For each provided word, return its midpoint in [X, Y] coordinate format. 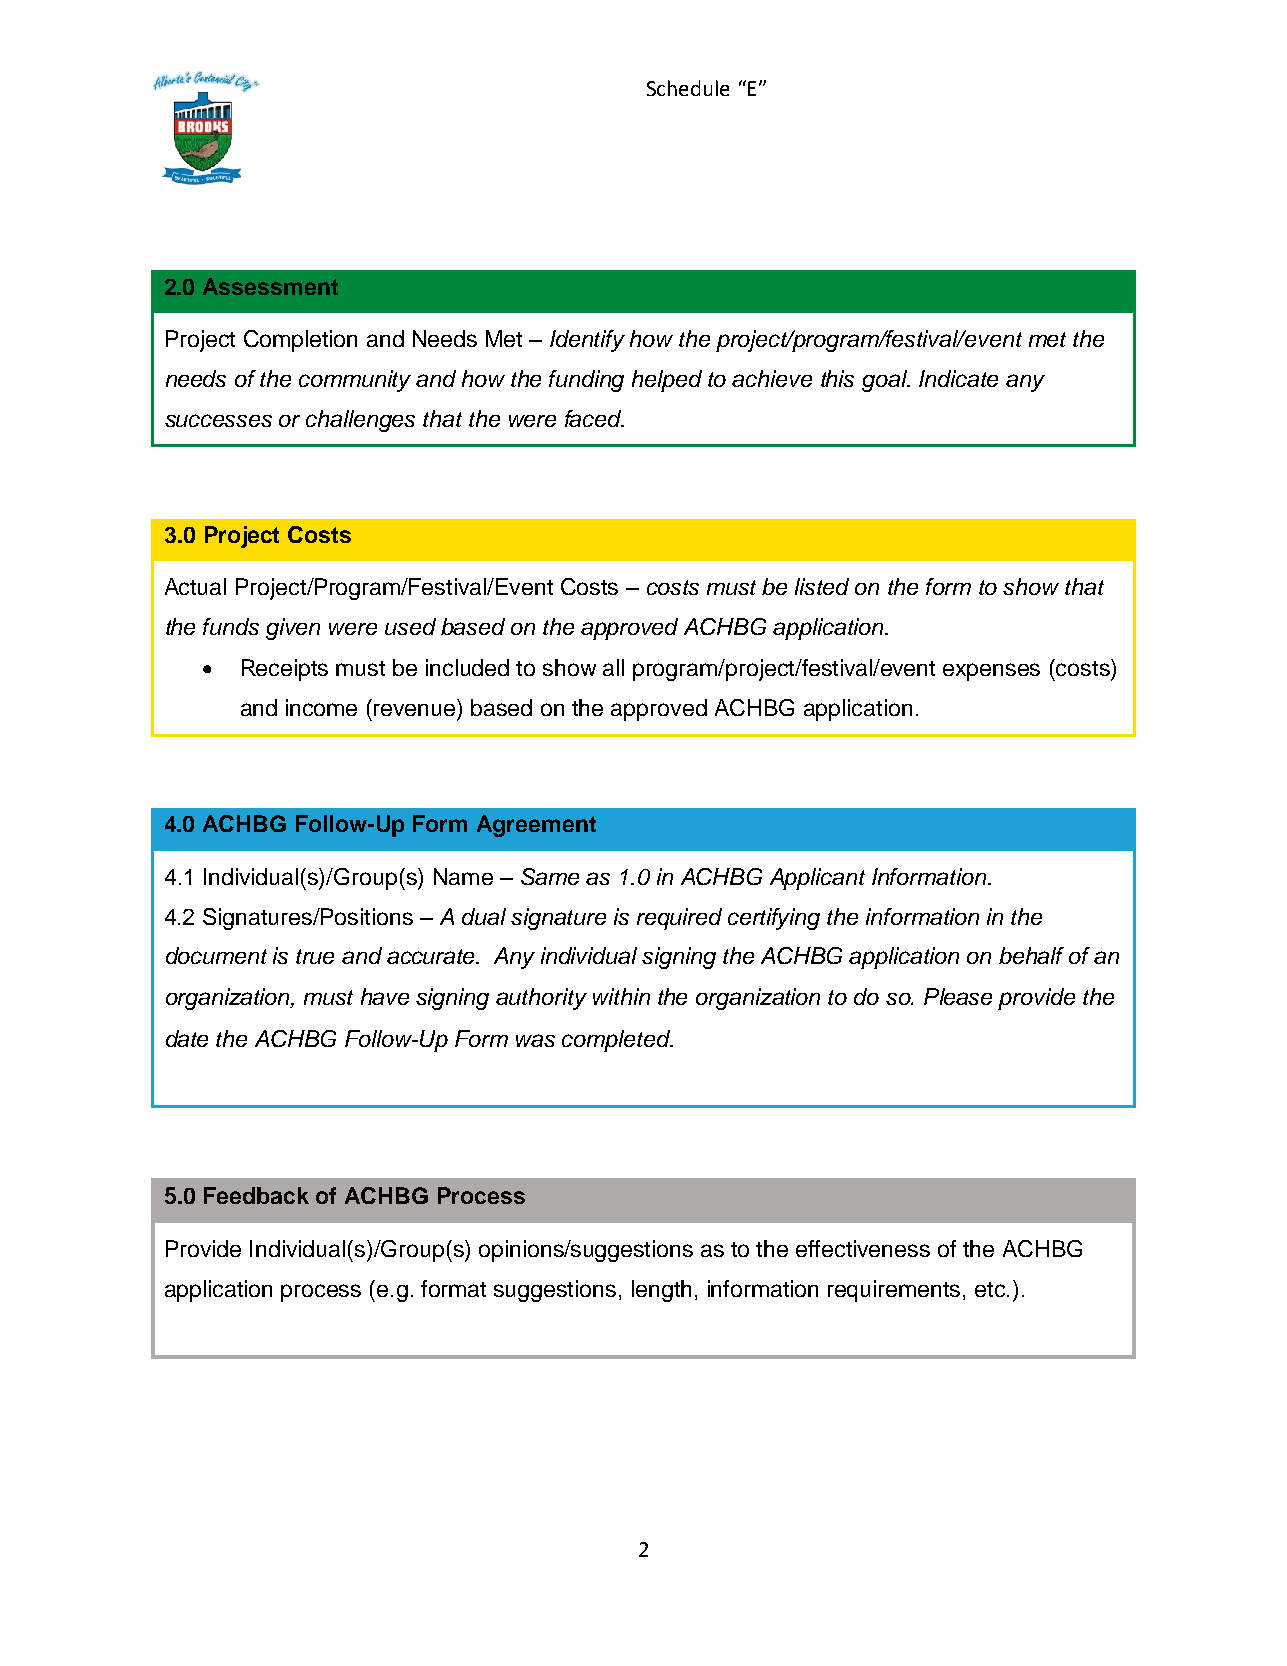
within [621, 996]
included [467, 667]
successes [218, 420]
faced [594, 418]
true [315, 956]
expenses [991, 672]
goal [886, 381]
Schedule [688, 88]
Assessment [270, 286]
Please [958, 996]
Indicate [958, 378]
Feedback [256, 1195]
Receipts [285, 670]
